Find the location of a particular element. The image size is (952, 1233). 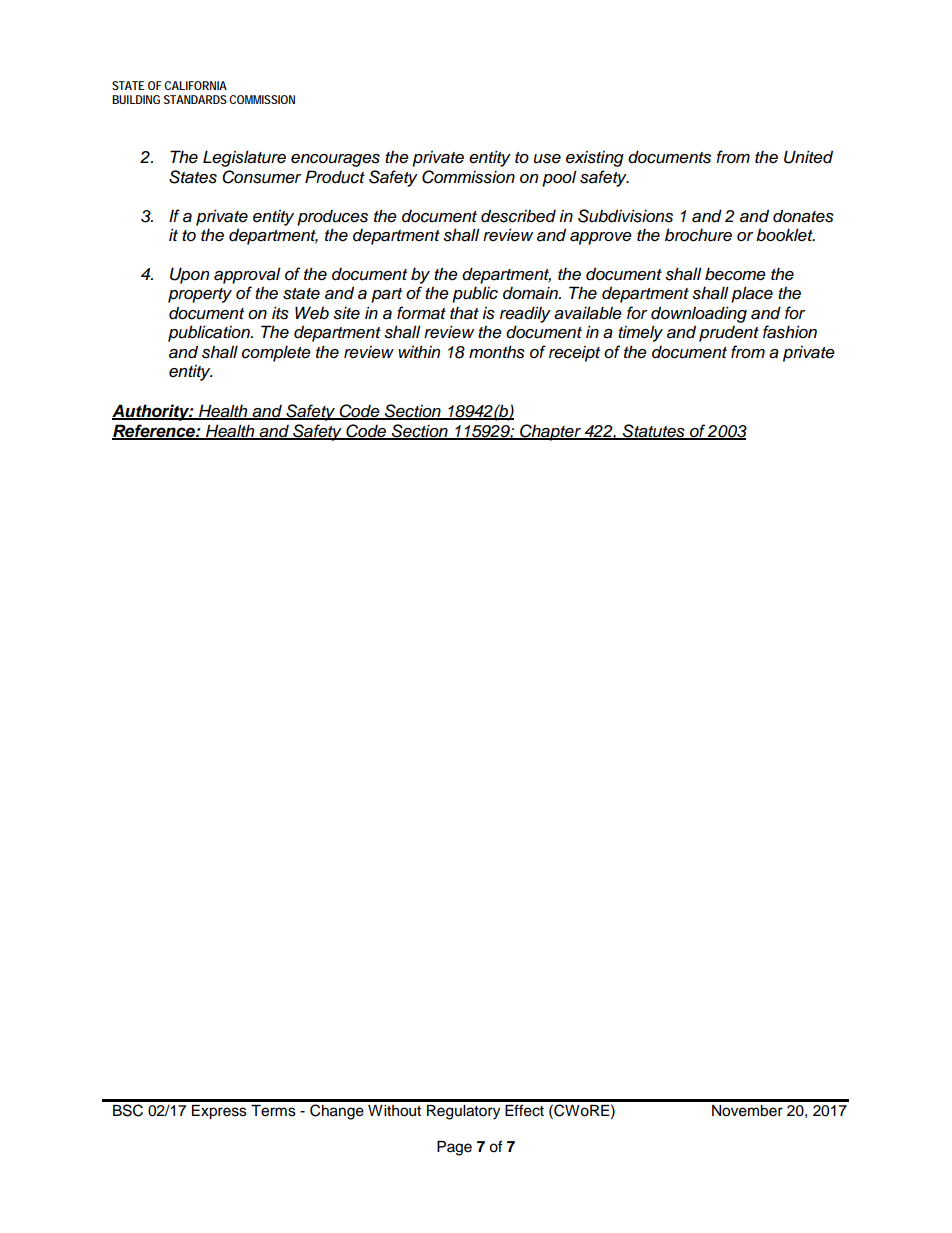

complete is located at coordinates (276, 353).
